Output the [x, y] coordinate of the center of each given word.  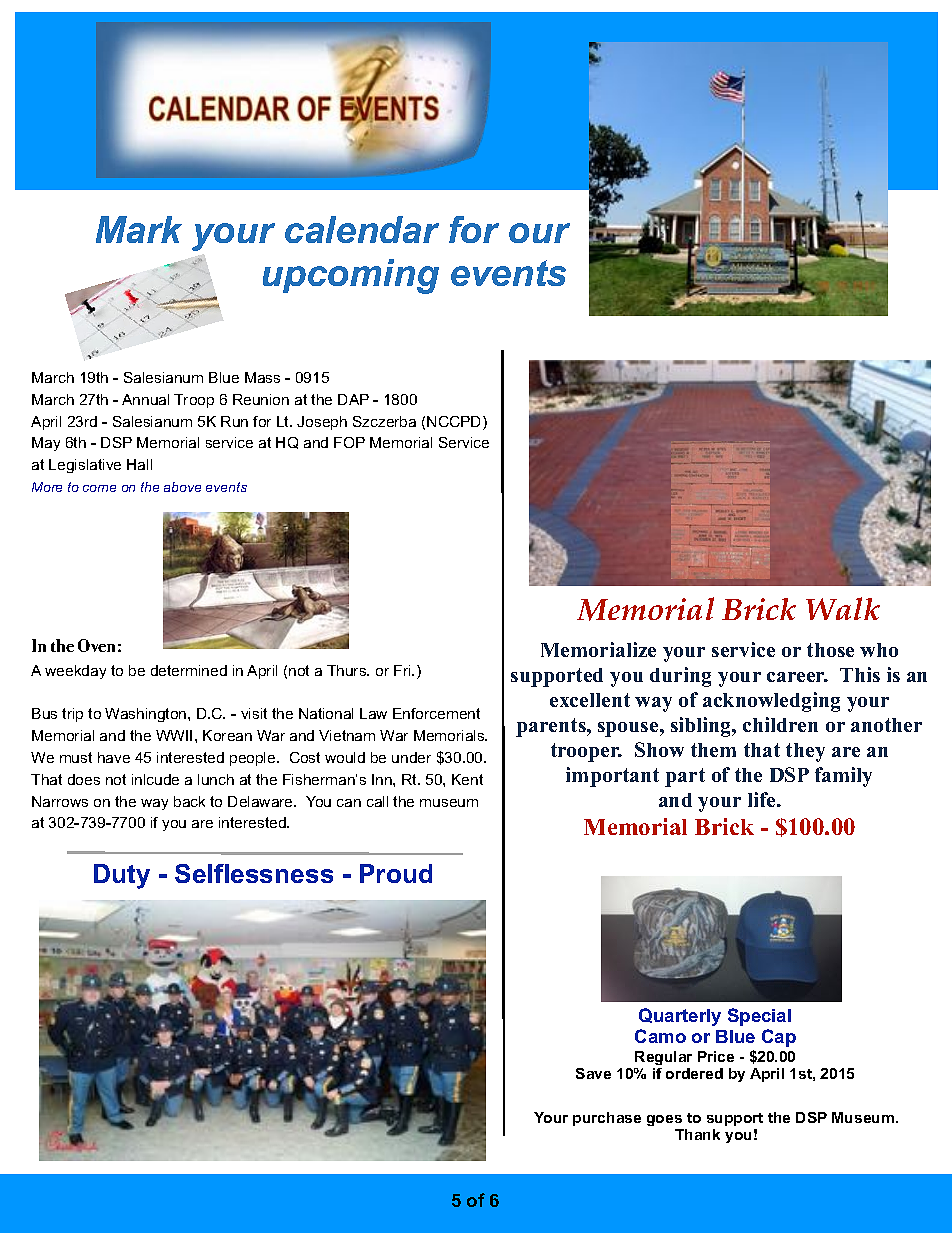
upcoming [351, 276]
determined [189, 670]
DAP [353, 399]
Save [593, 1073]
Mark [139, 229]
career [797, 677]
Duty [122, 876]
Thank [697, 1134]
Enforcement [436, 713]
